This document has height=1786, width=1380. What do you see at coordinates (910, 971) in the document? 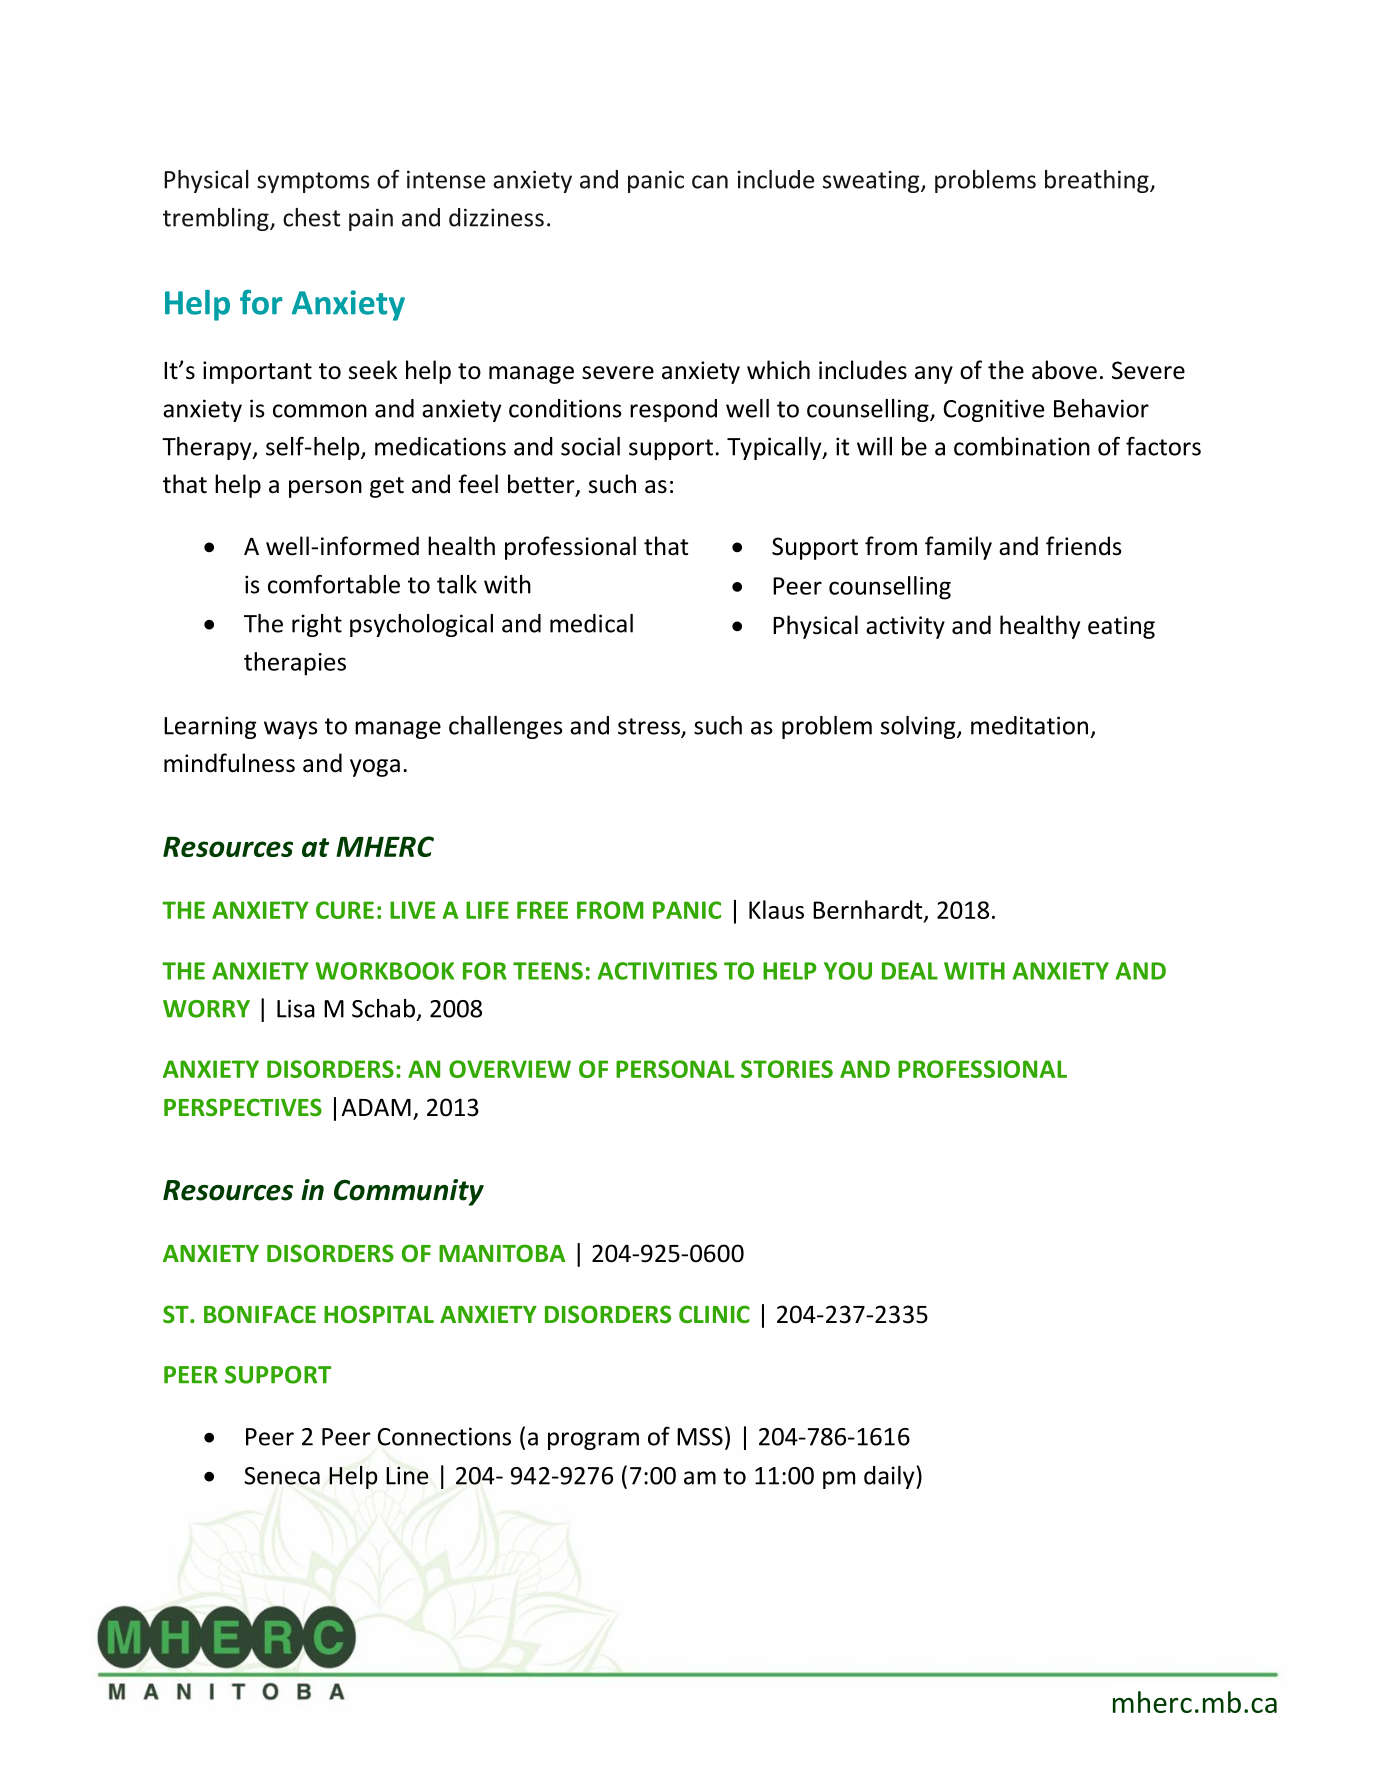
I see `DEAL` at bounding box center [910, 971].
